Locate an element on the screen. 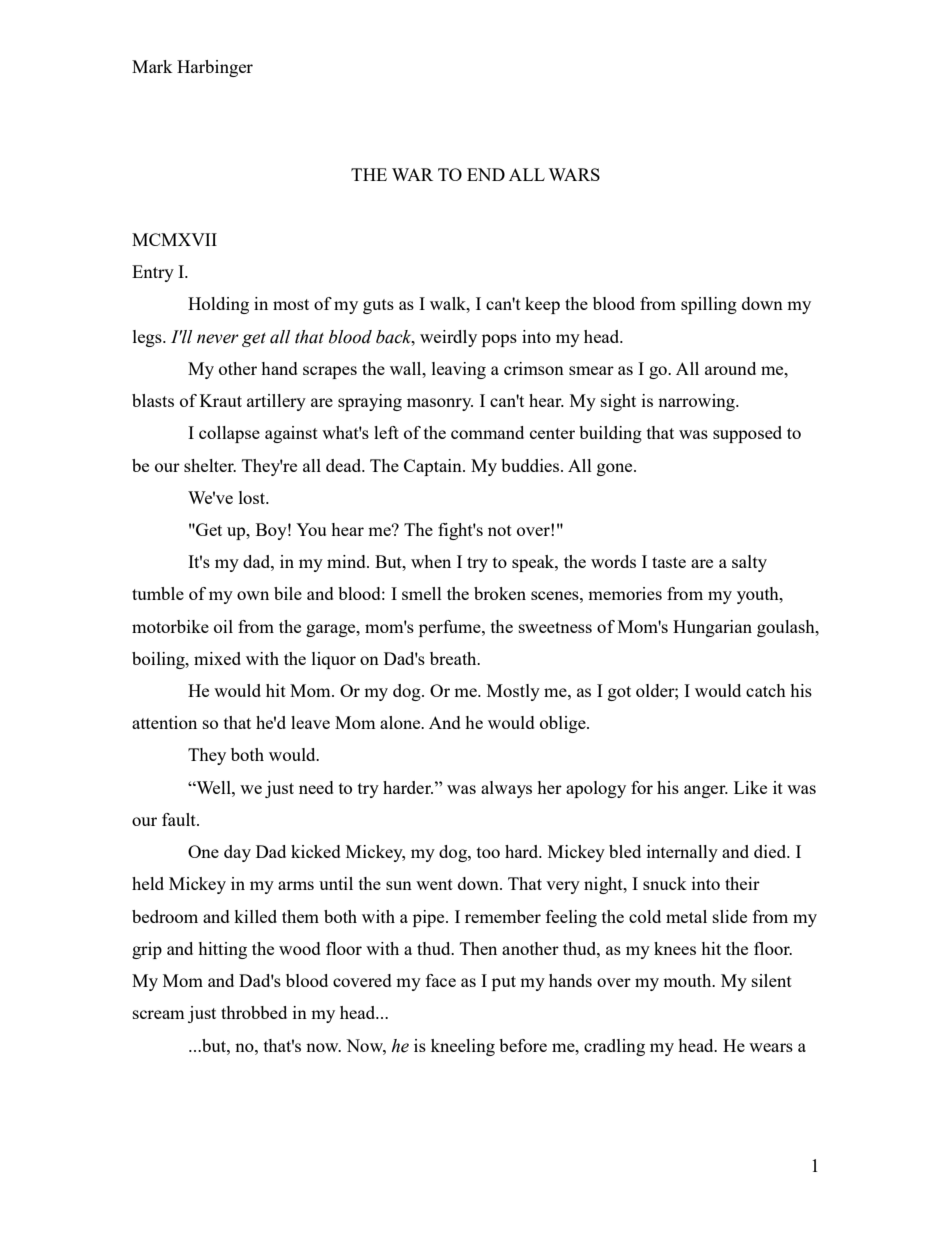 Image resolution: width=952 pixels, height=1233 pixels. Hungarian is located at coordinates (712, 628).
